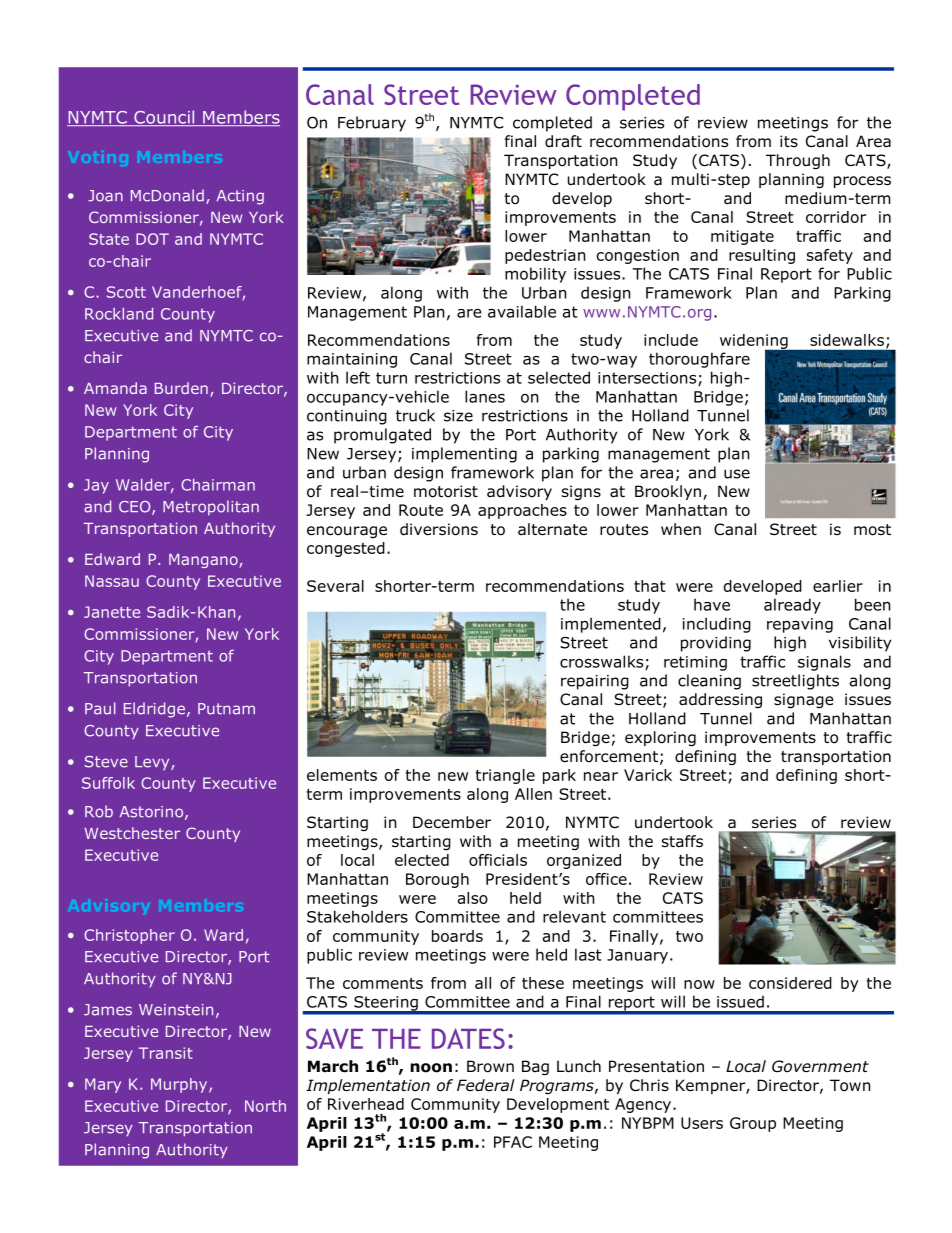 This screenshot has height=1233, width=952. What do you see at coordinates (458, 416) in the screenshot?
I see `size` at bounding box center [458, 416].
